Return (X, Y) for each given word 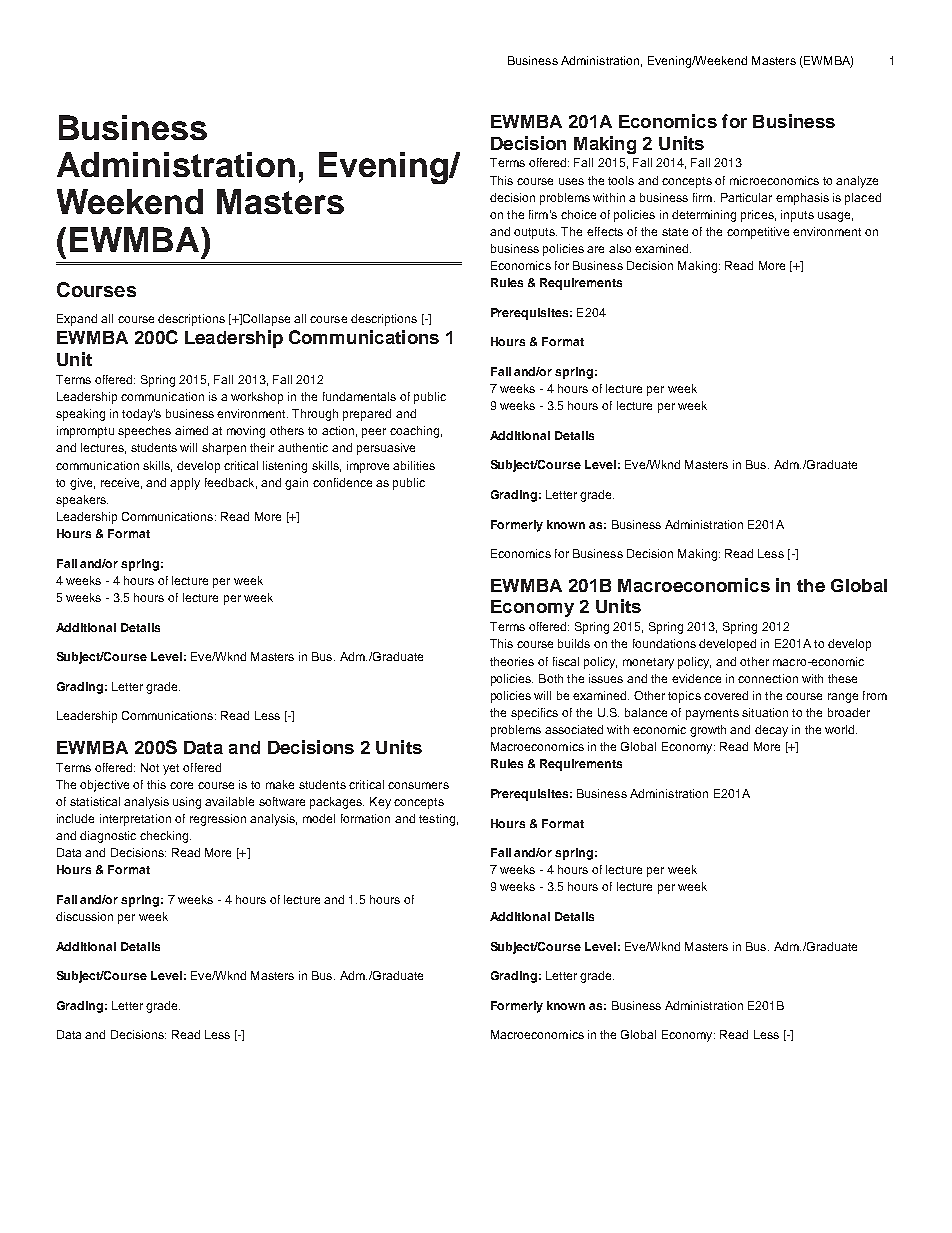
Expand (77, 320)
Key (380, 803)
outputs (535, 233)
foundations (664, 643)
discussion (84, 916)
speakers (82, 501)
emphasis (802, 199)
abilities (414, 465)
